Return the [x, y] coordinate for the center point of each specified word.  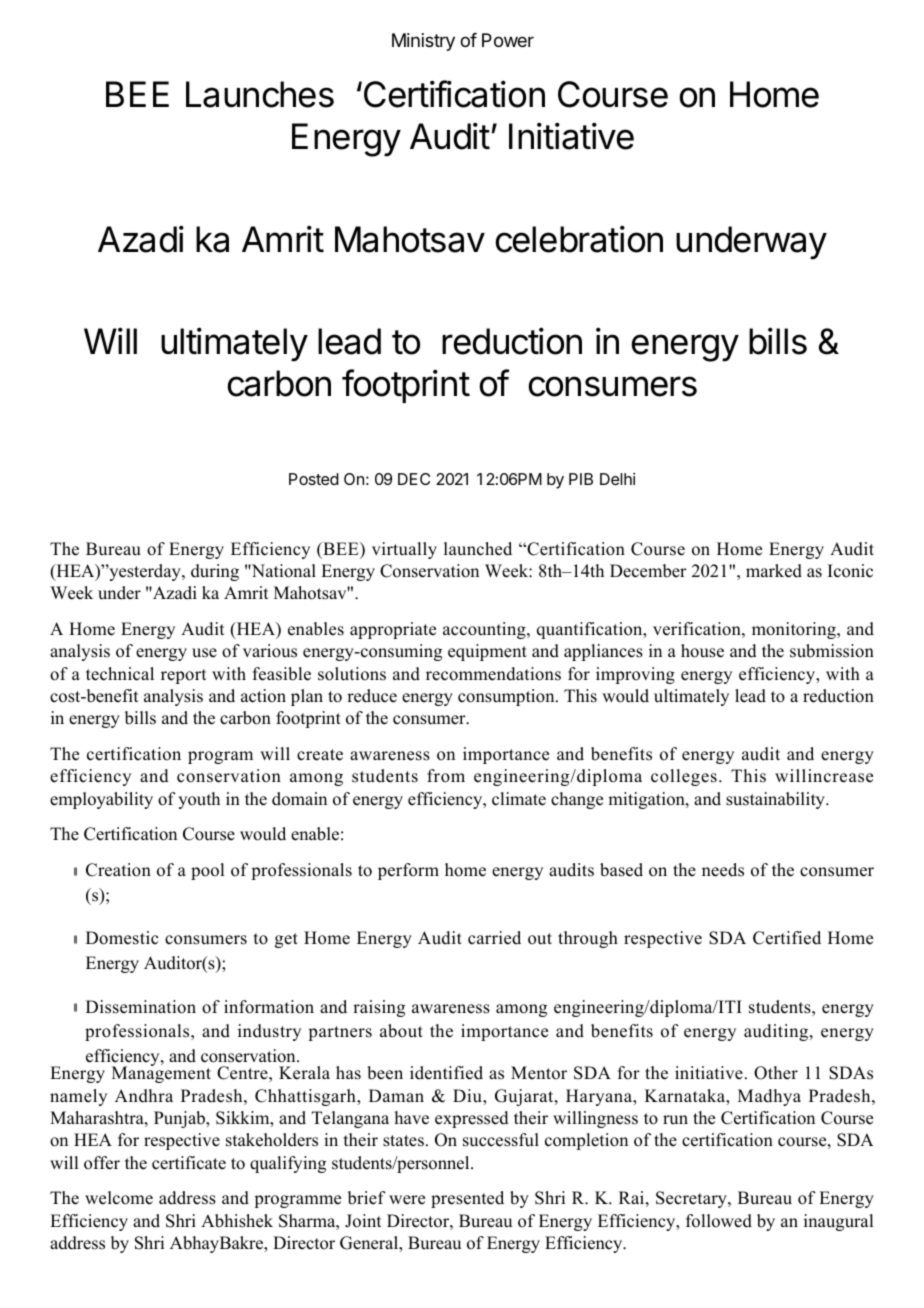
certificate [189, 1163]
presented [467, 1199]
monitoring [795, 630]
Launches [260, 94]
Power [508, 40]
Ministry [423, 42]
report [183, 676]
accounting [485, 630]
